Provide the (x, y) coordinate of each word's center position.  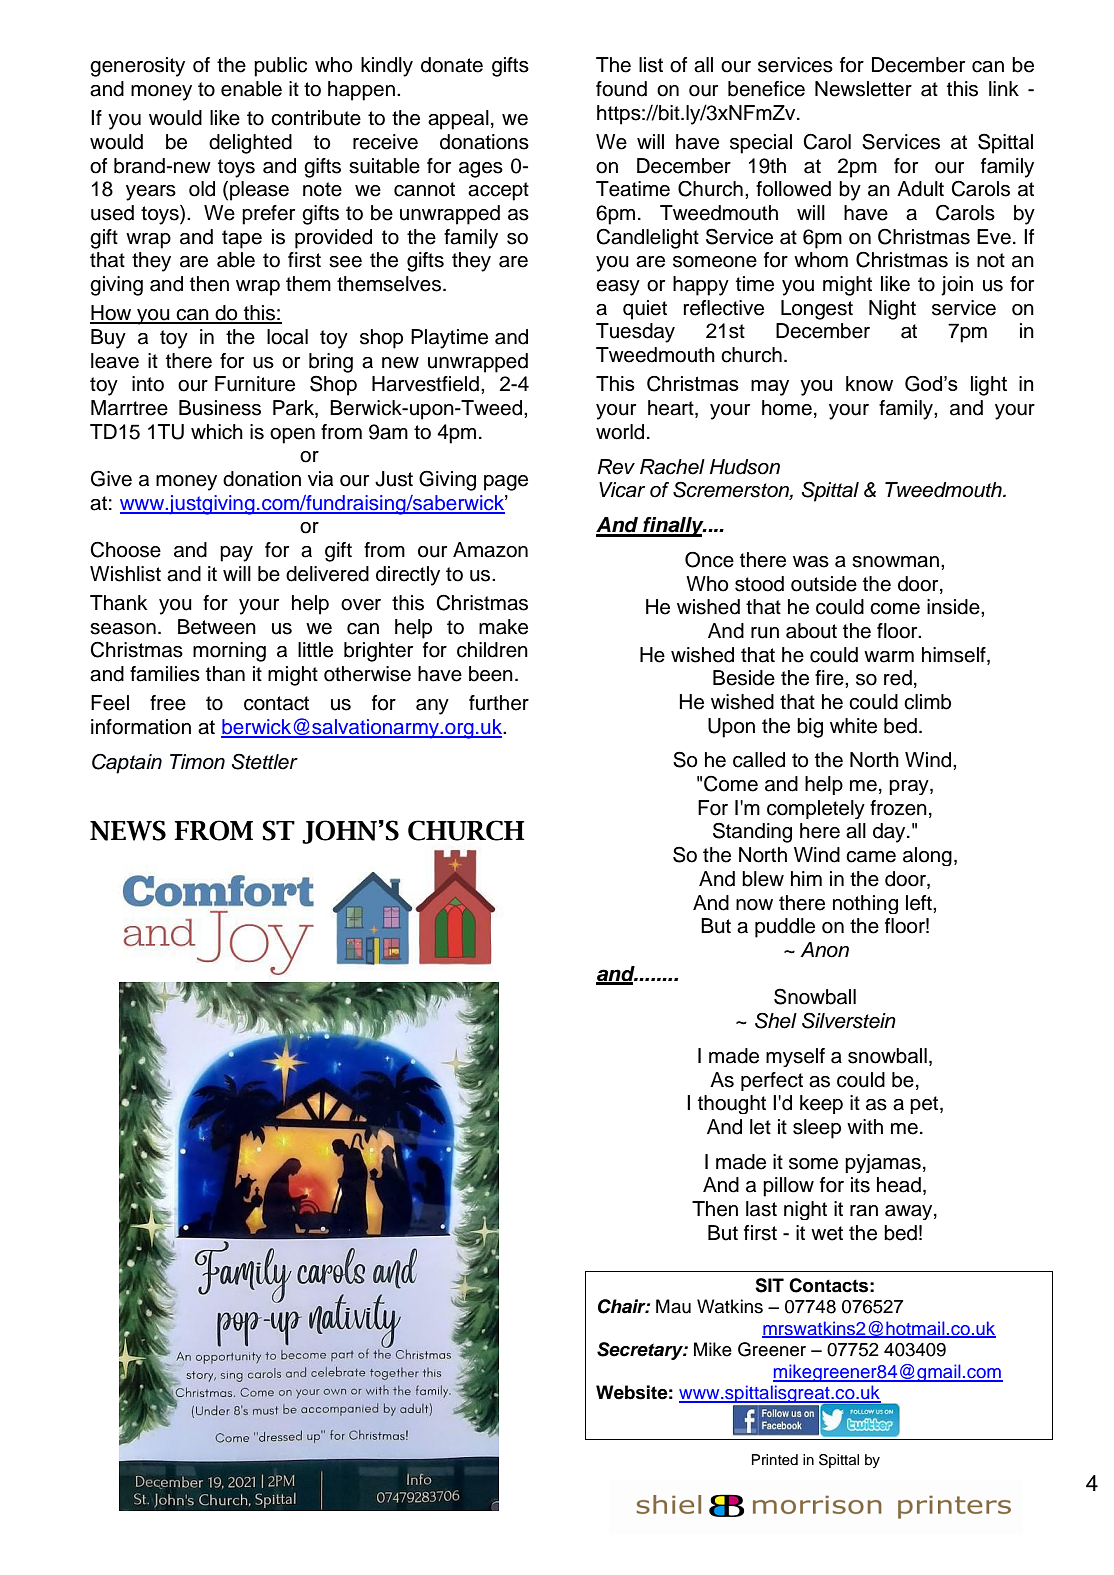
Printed (775, 1460)
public (280, 67)
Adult (920, 189)
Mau (673, 1306)
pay (236, 554)
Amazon (490, 550)
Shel (776, 1020)
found (621, 89)
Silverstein (849, 1020)
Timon (197, 762)
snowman (895, 562)
